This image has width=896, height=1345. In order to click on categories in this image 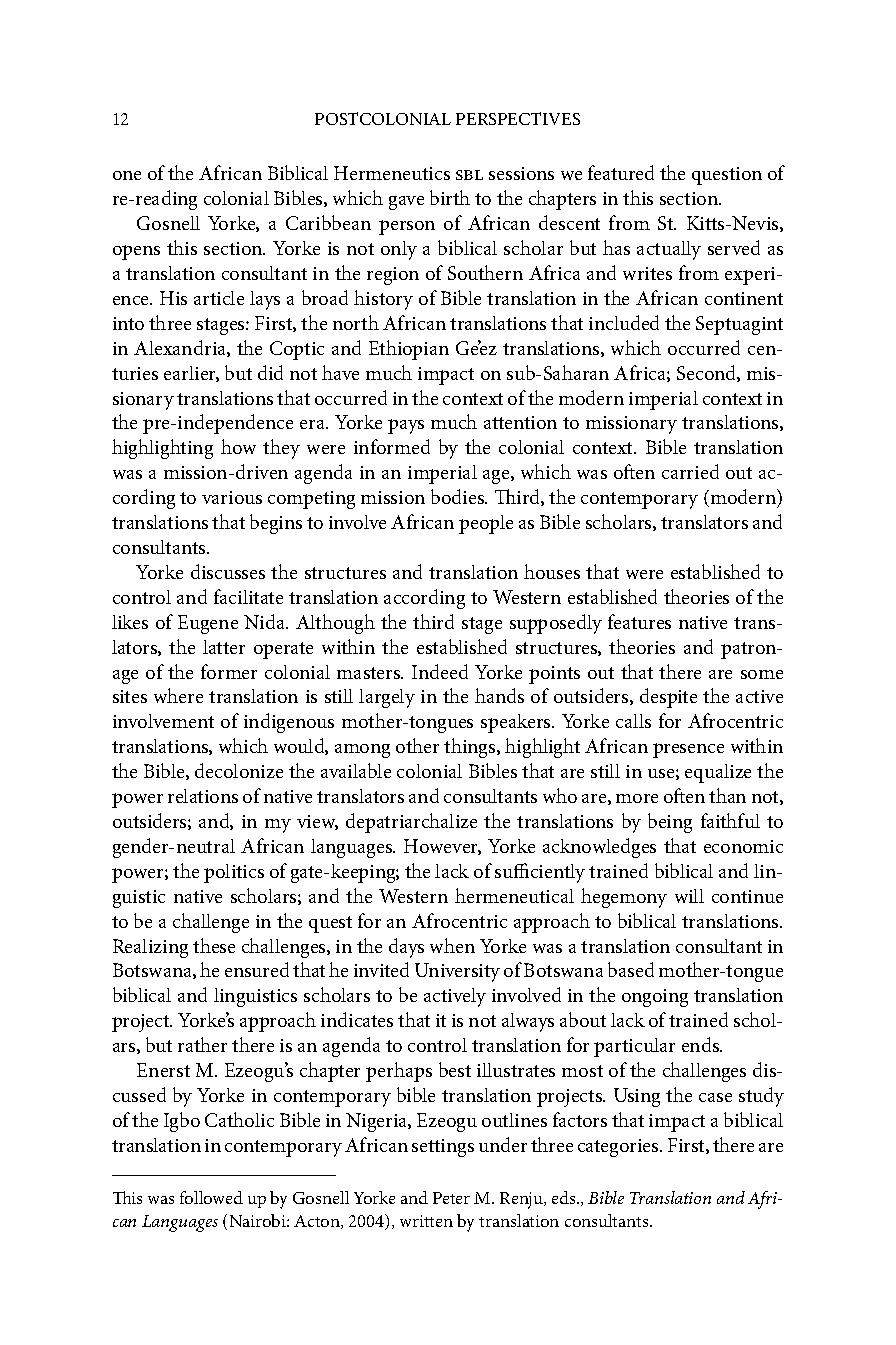, I will do `click(619, 1148)`.
